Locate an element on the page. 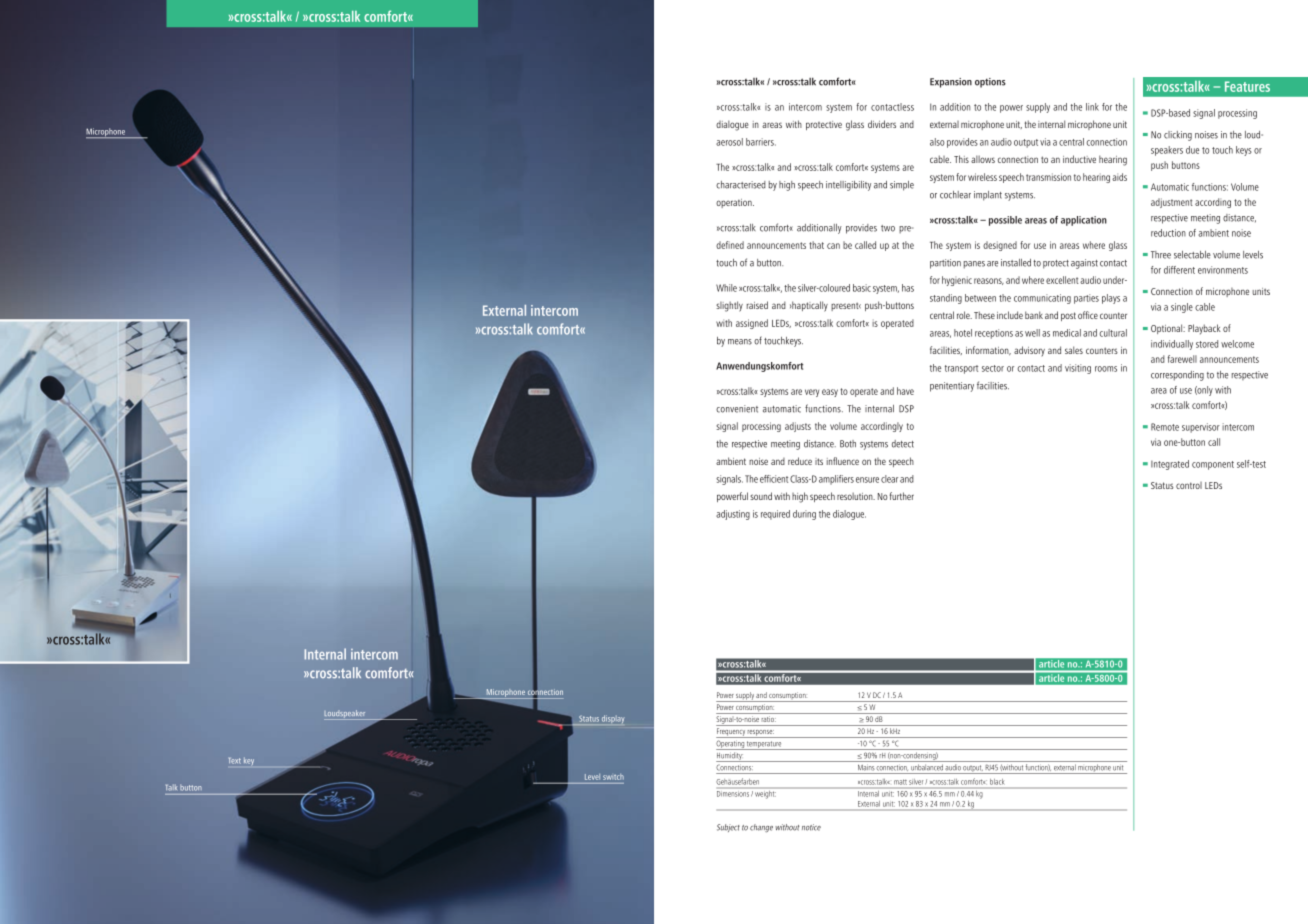 Image resolution: width=1308 pixels, height=924 pixels. adjusting is located at coordinates (733, 515).
